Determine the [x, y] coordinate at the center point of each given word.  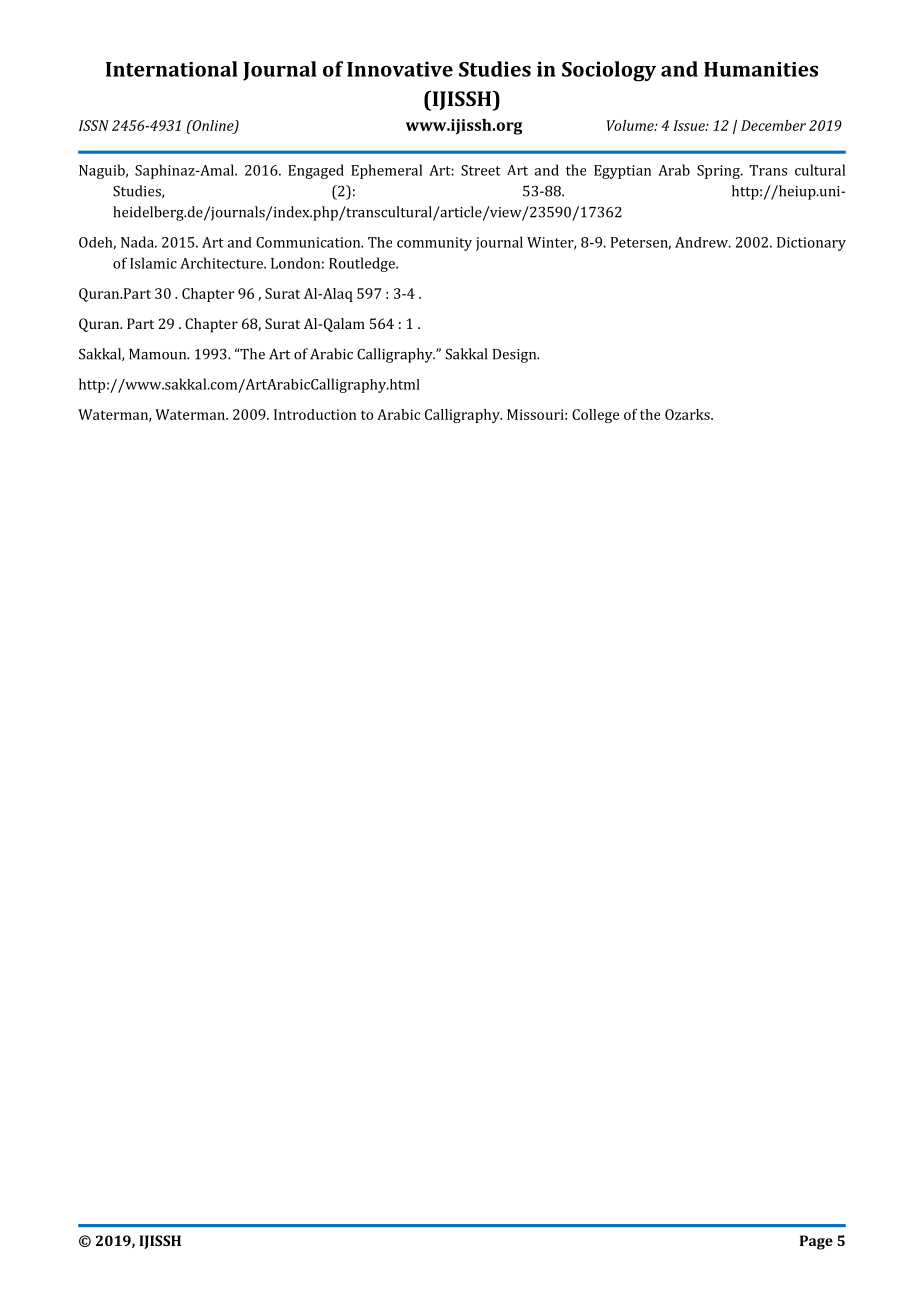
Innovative [400, 69]
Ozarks [688, 414]
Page [816, 1242]
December [773, 125]
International [172, 69]
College [595, 416]
